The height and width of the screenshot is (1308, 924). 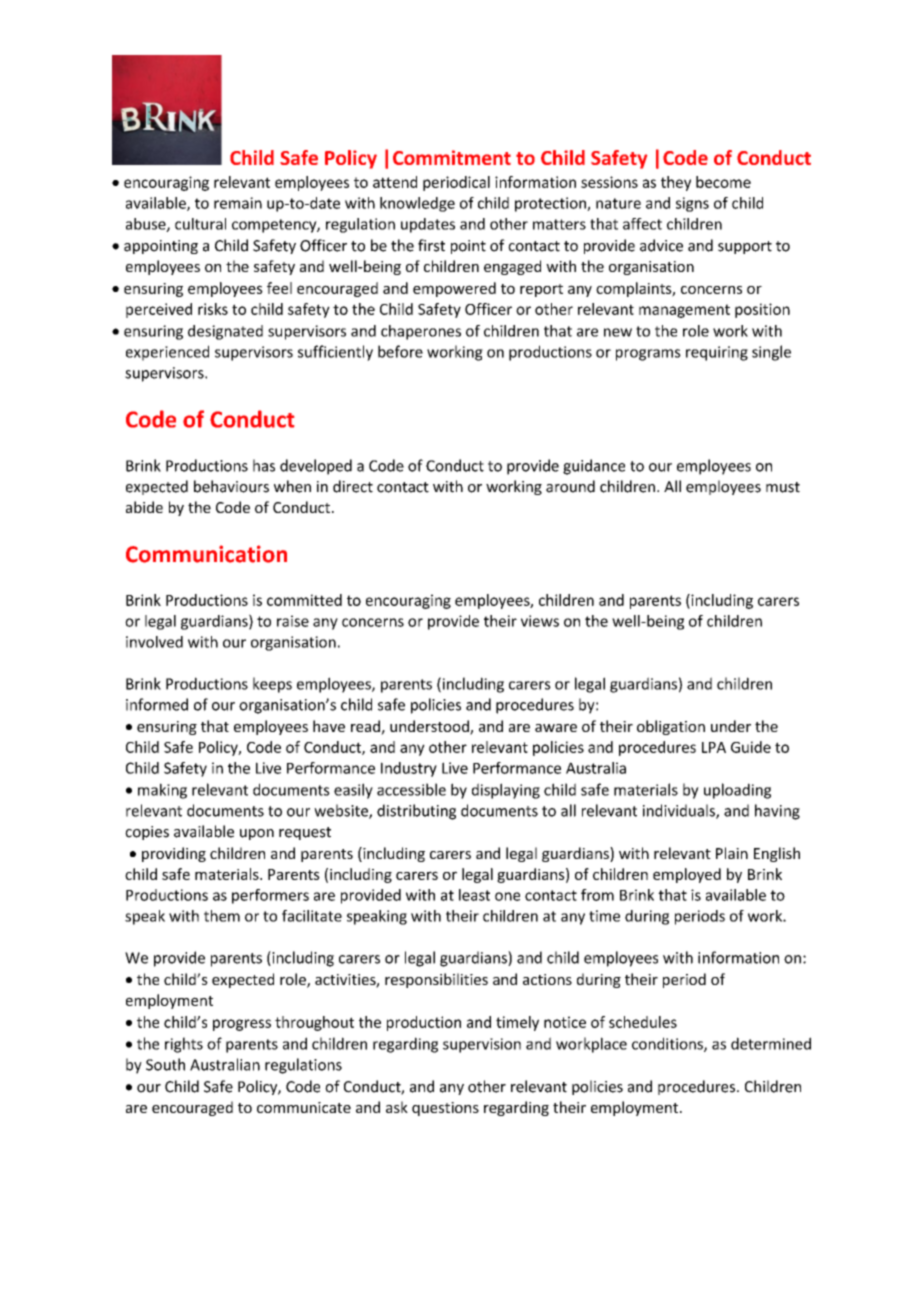 I want to click on Commitment, so click(x=452, y=157).
